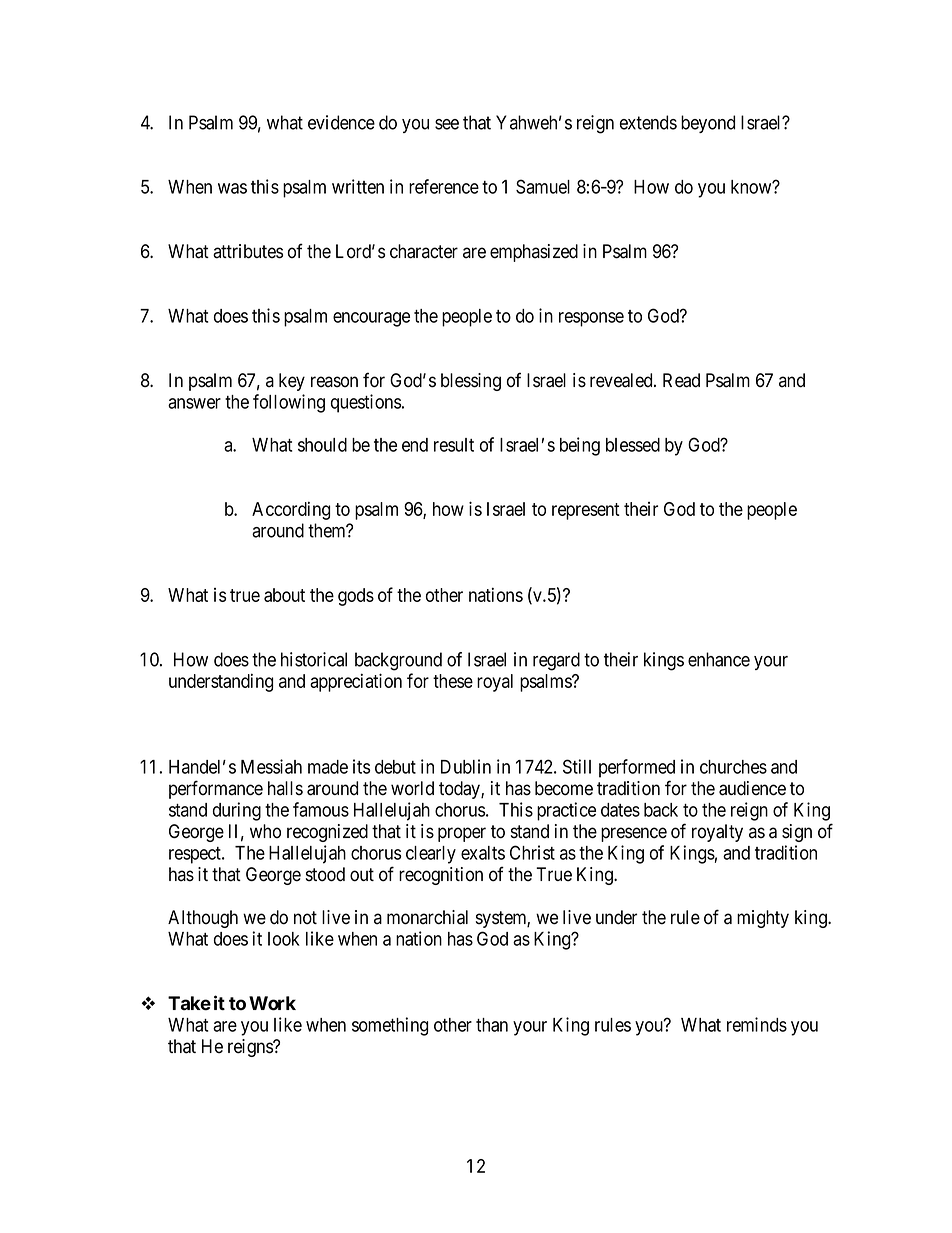 Image resolution: width=952 pixels, height=1233 pixels. I want to click on see, so click(447, 124).
